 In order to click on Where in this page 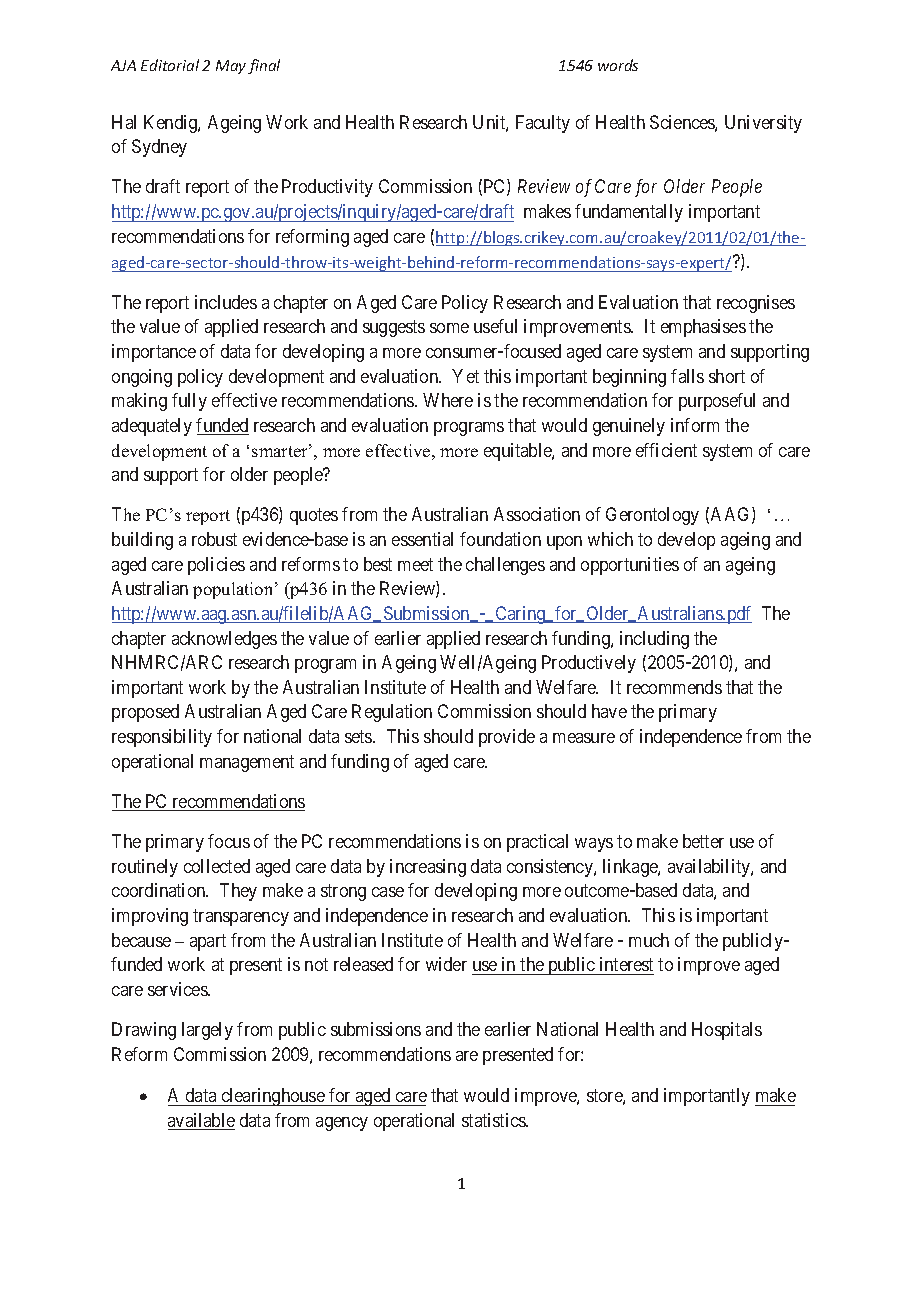, I will do `click(448, 400)`.
